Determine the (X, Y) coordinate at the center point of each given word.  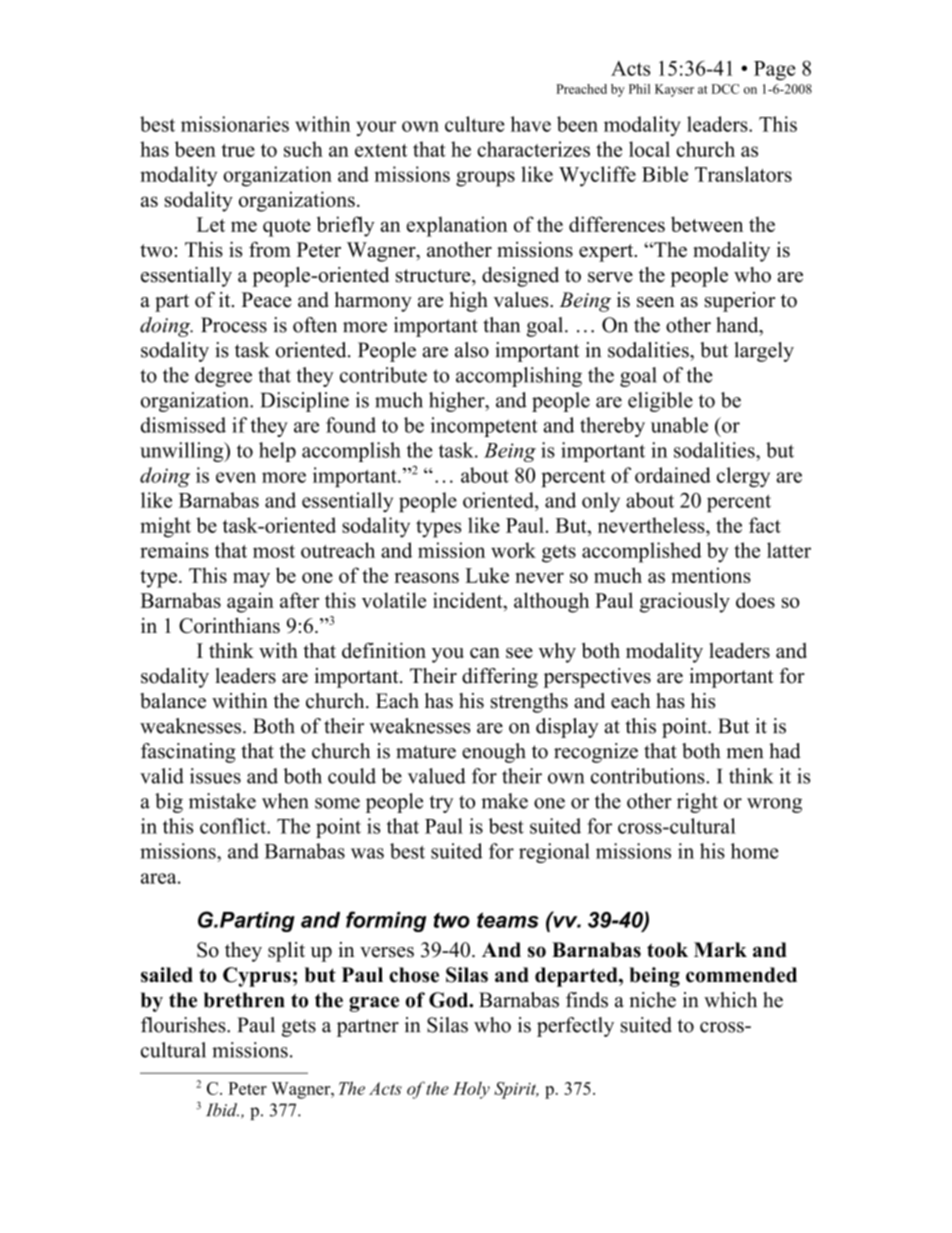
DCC (725, 89)
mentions (711, 575)
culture (475, 124)
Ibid (222, 1110)
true (238, 150)
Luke (487, 575)
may (251, 580)
